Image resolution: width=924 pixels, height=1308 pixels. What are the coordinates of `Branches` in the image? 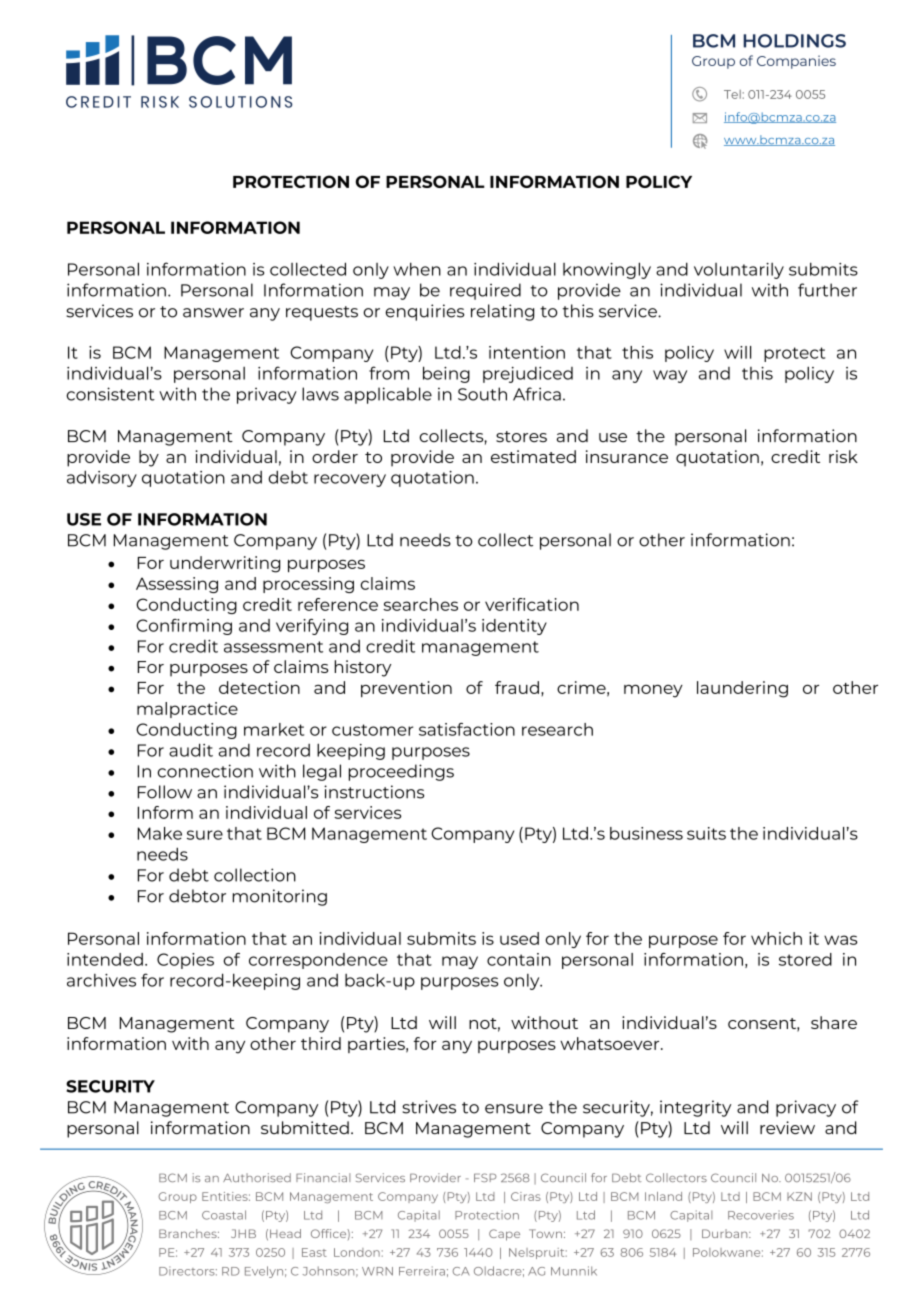 It's located at (189, 1233).
